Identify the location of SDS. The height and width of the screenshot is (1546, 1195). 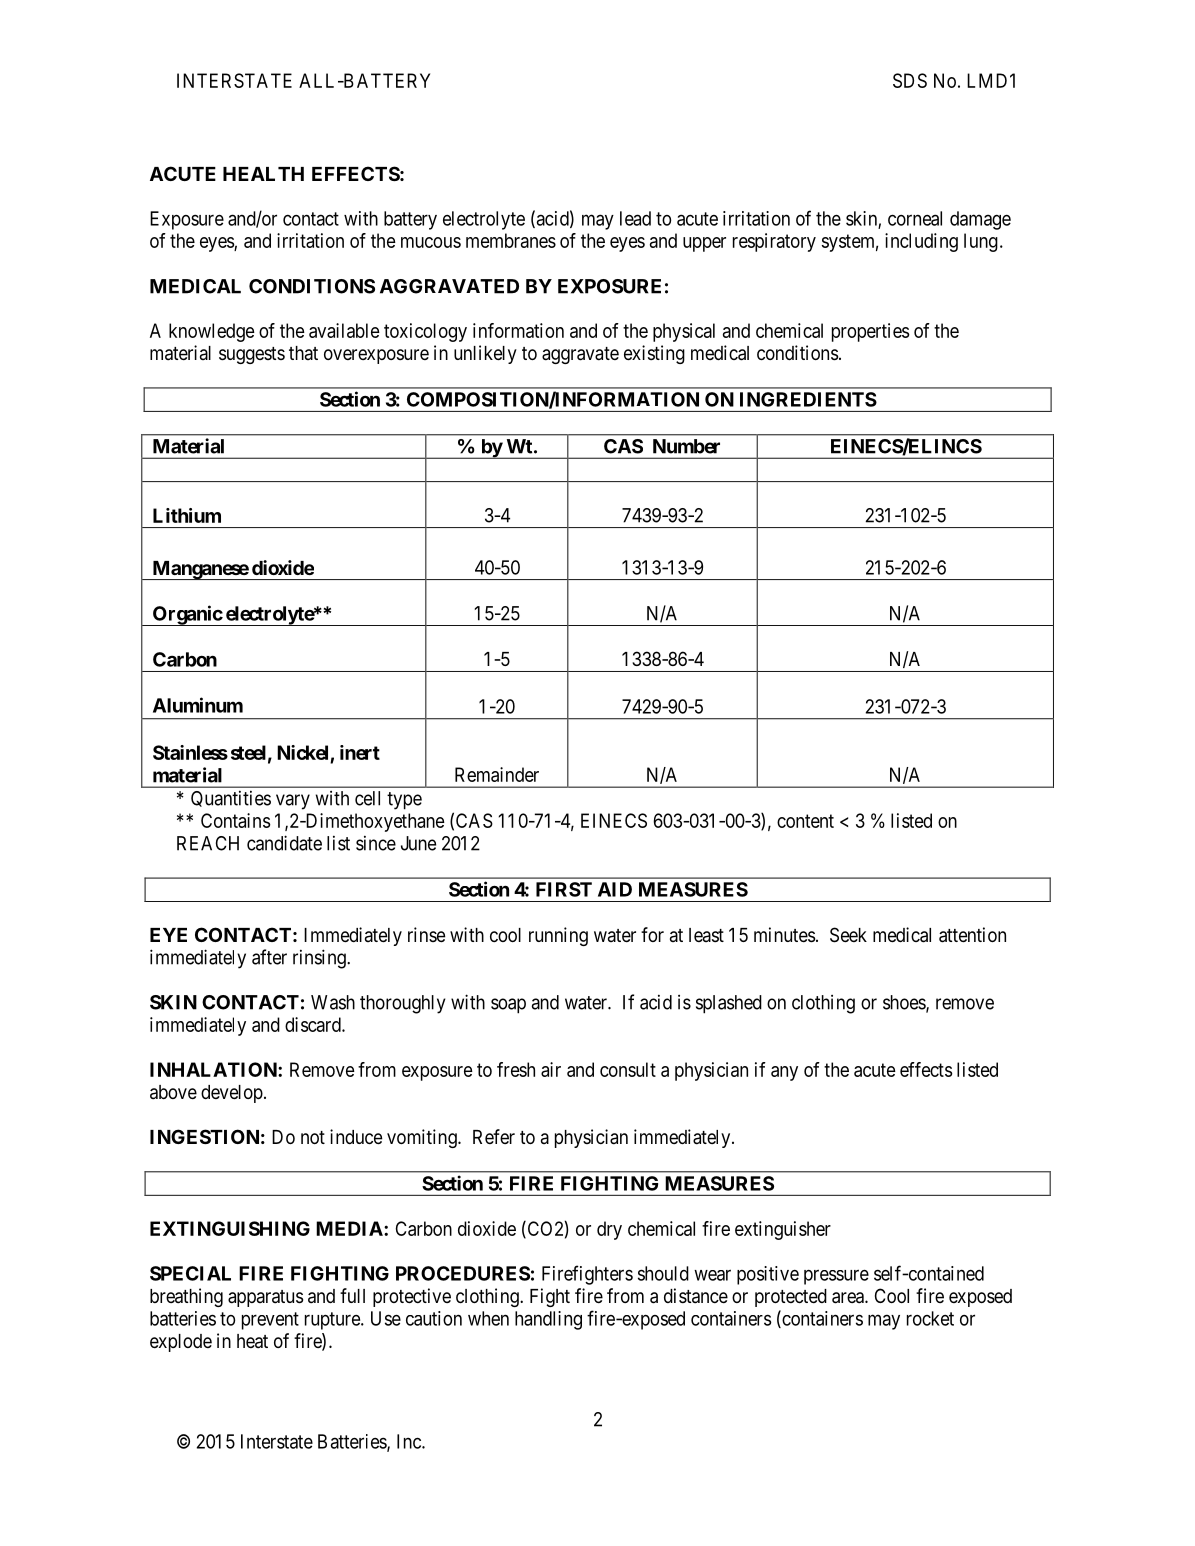
(910, 80).
